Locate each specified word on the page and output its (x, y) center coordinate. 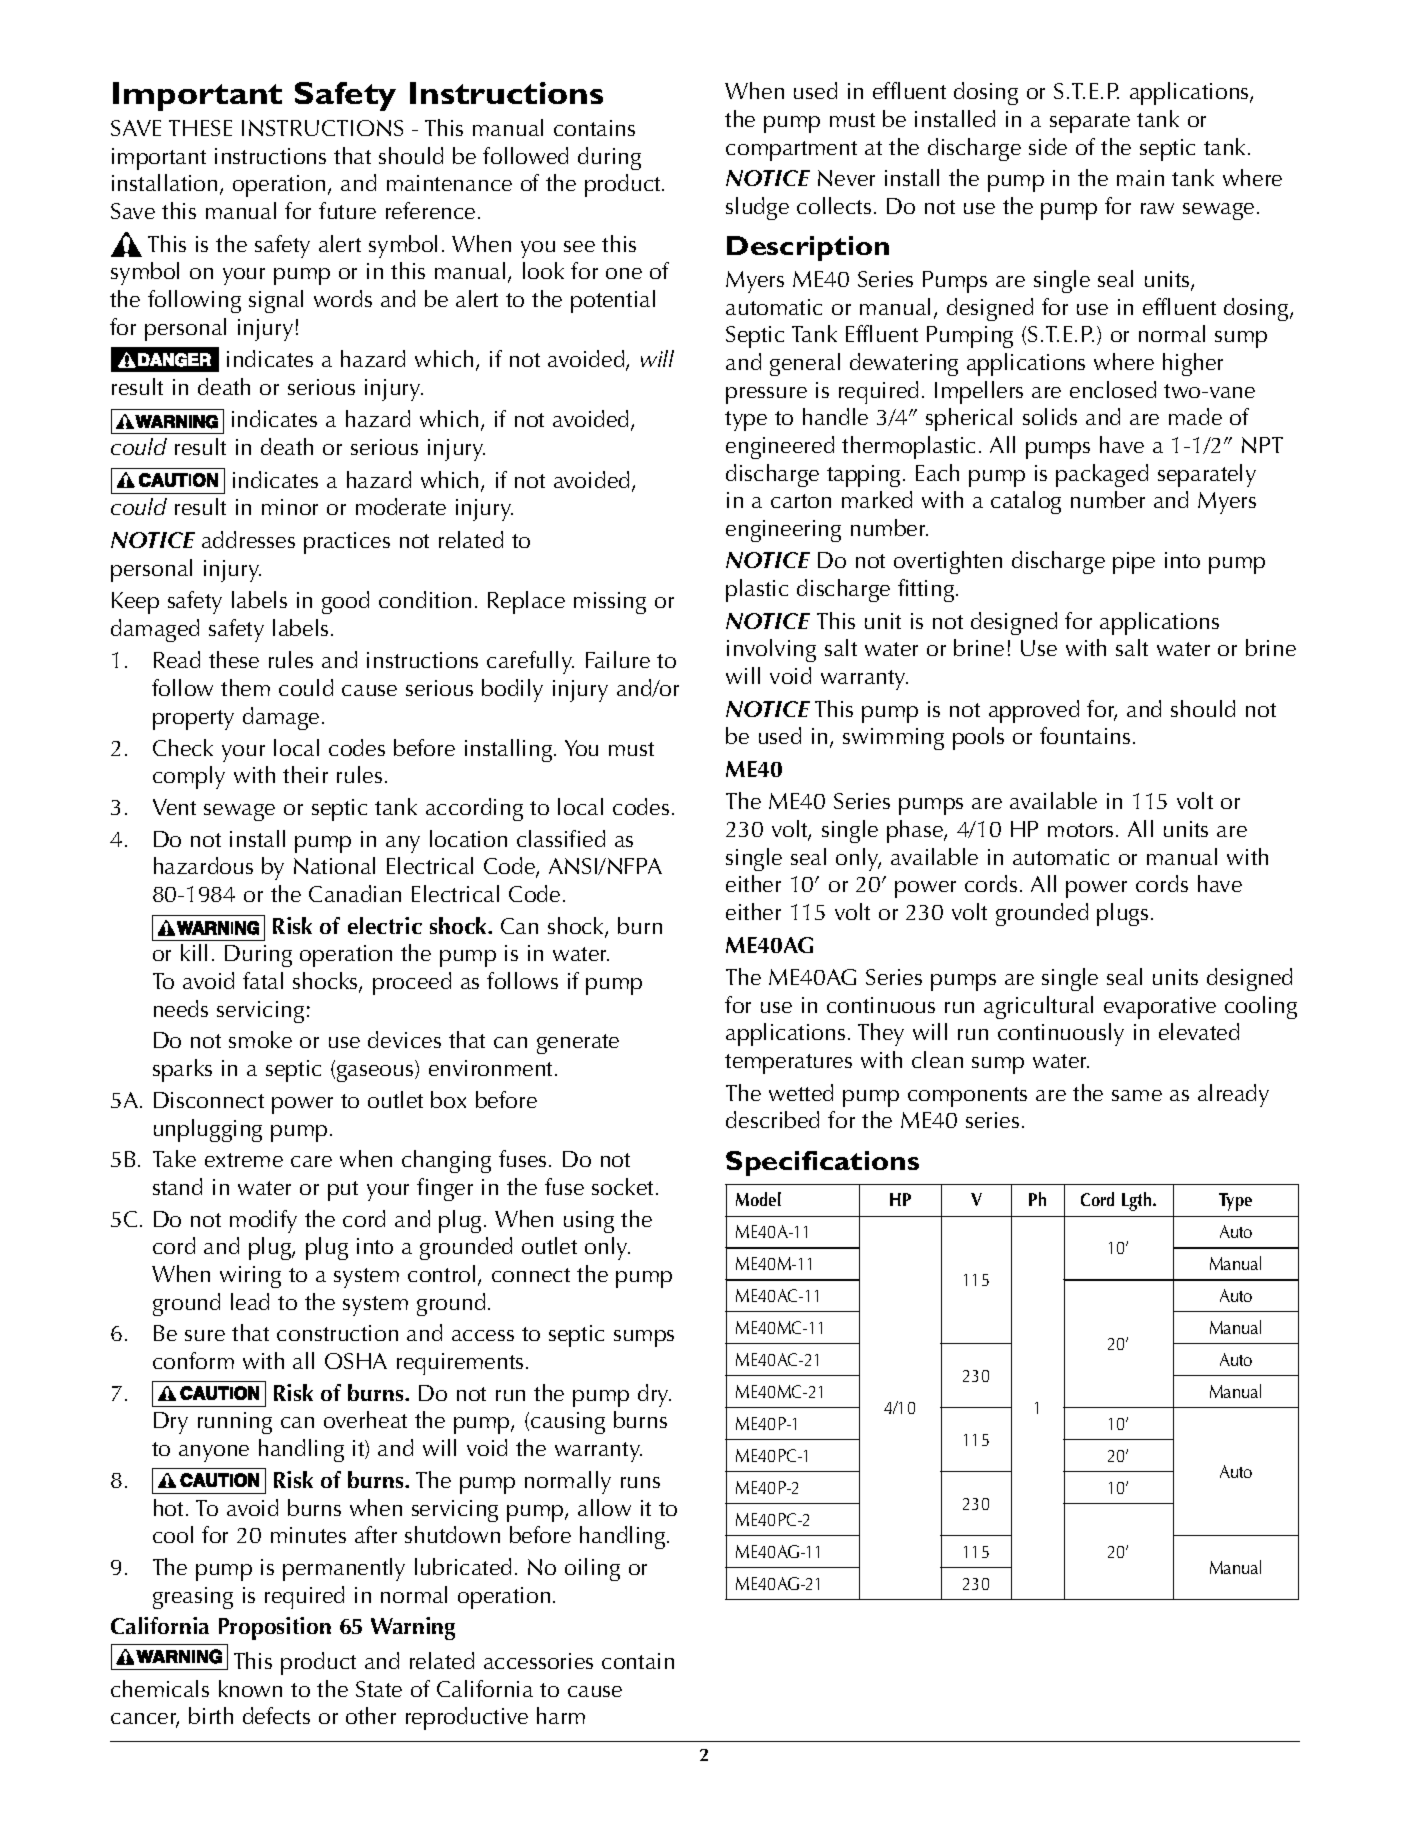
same (1137, 1095)
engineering (783, 531)
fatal (263, 980)
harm (561, 1715)
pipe (1134, 563)
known (250, 1688)
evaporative (1160, 1008)
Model (758, 1199)
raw (1157, 208)
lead (250, 1301)
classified (561, 838)
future (347, 210)
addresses (248, 539)
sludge (757, 208)
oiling (592, 1569)
